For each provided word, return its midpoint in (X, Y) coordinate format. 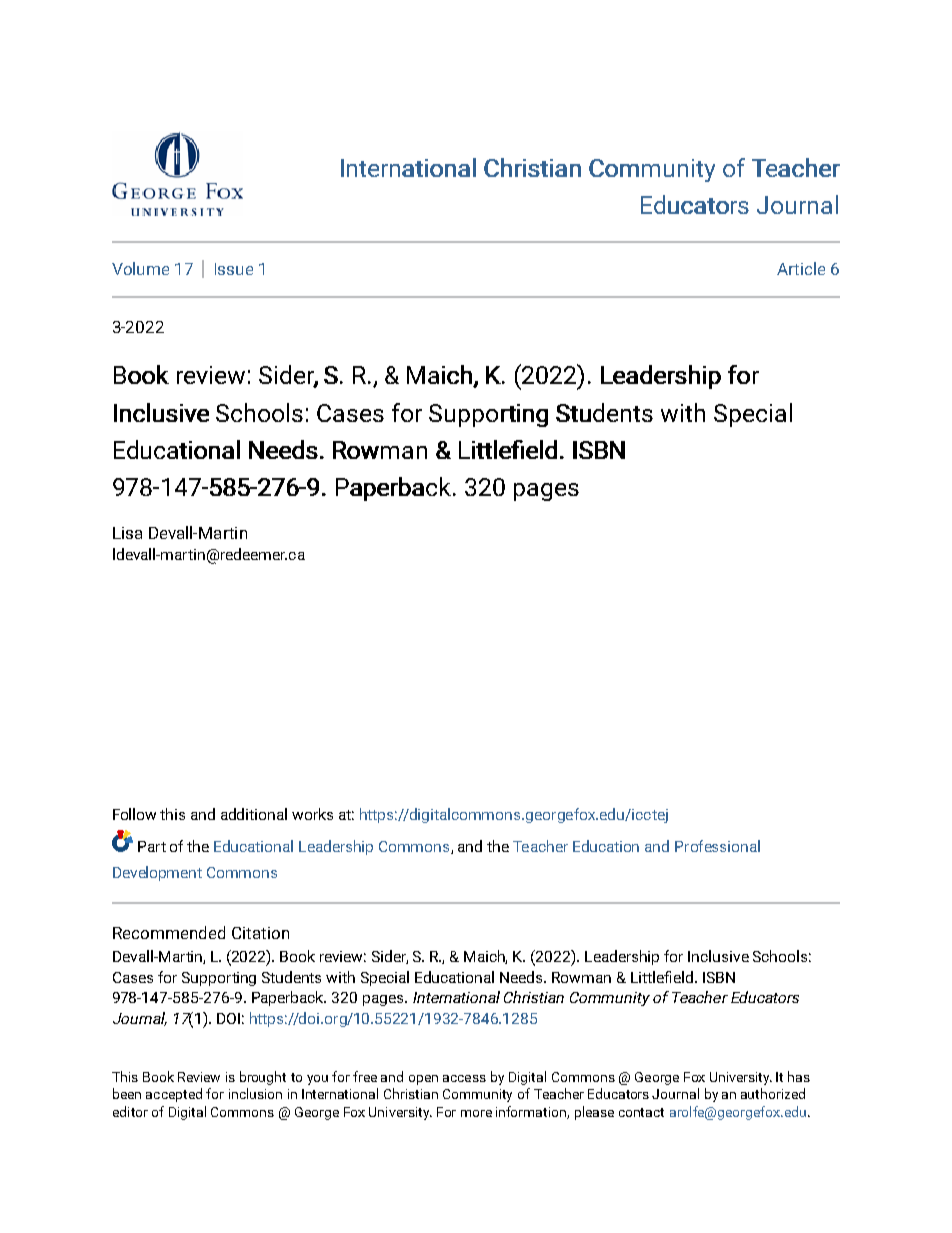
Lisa (127, 533)
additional (254, 814)
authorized (773, 1093)
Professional (717, 846)
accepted (174, 1095)
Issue (234, 269)
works (312, 814)
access (464, 1078)
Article (801, 268)
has (799, 1076)
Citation (260, 933)
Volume (140, 268)
